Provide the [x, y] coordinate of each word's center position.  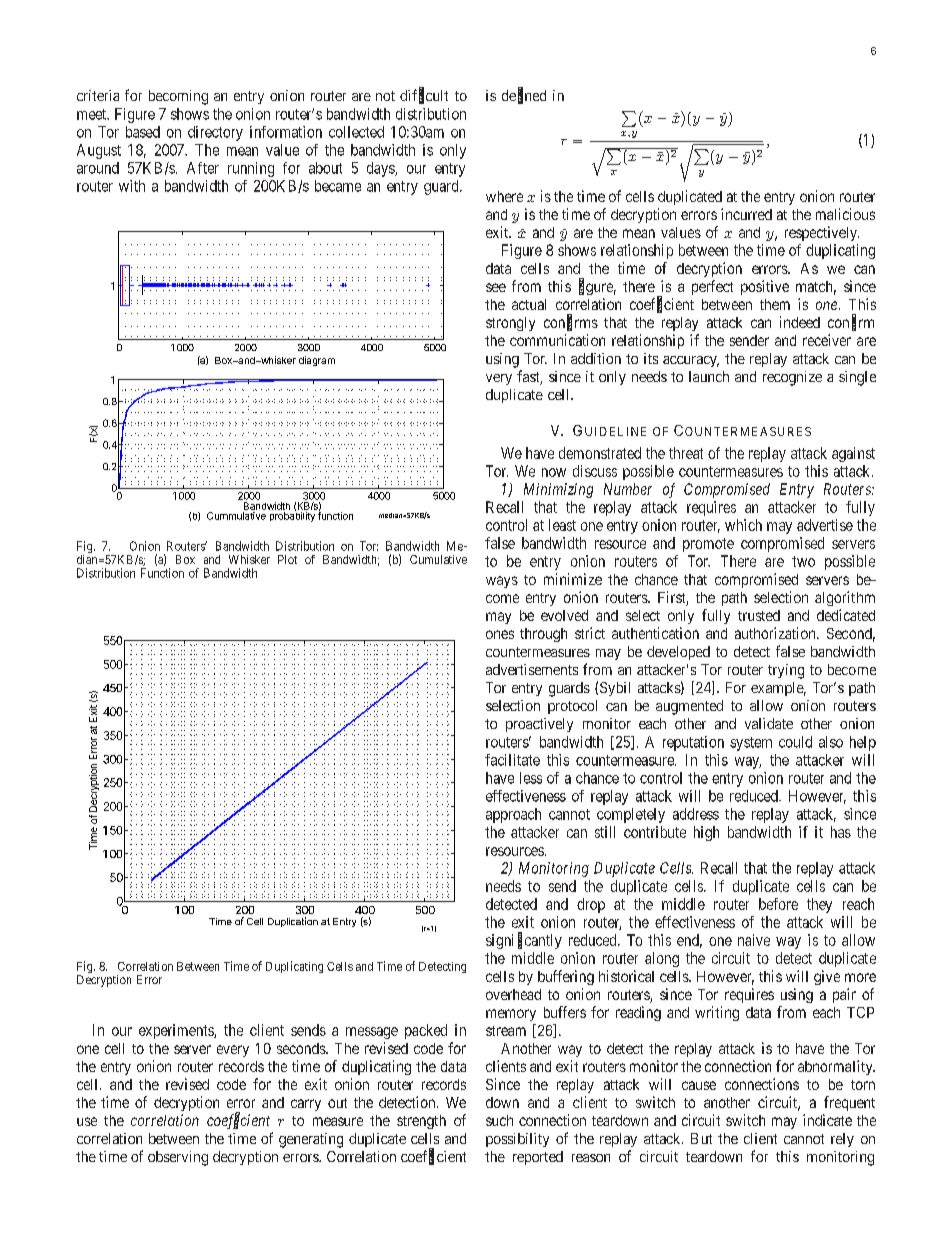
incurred [746, 214]
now [554, 472]
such [499, 1120]
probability [292, 516]
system [751, 744]
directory [215, 133]
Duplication [293, 922]
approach [513, 815]
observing [178, 1158]
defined [524, 96]
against [853, 454]
